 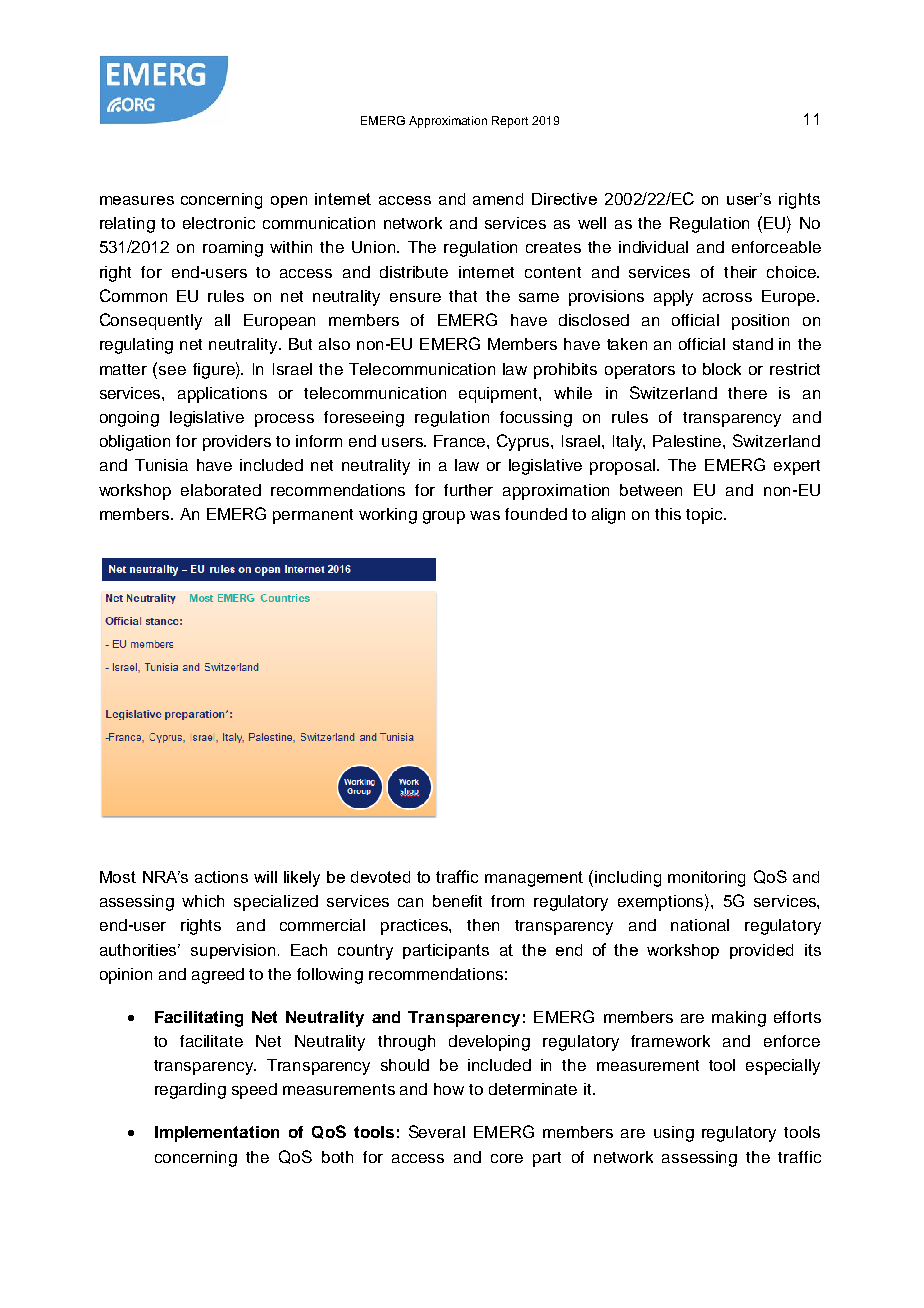 I want to click on individual, so click(x=653, y=247).
